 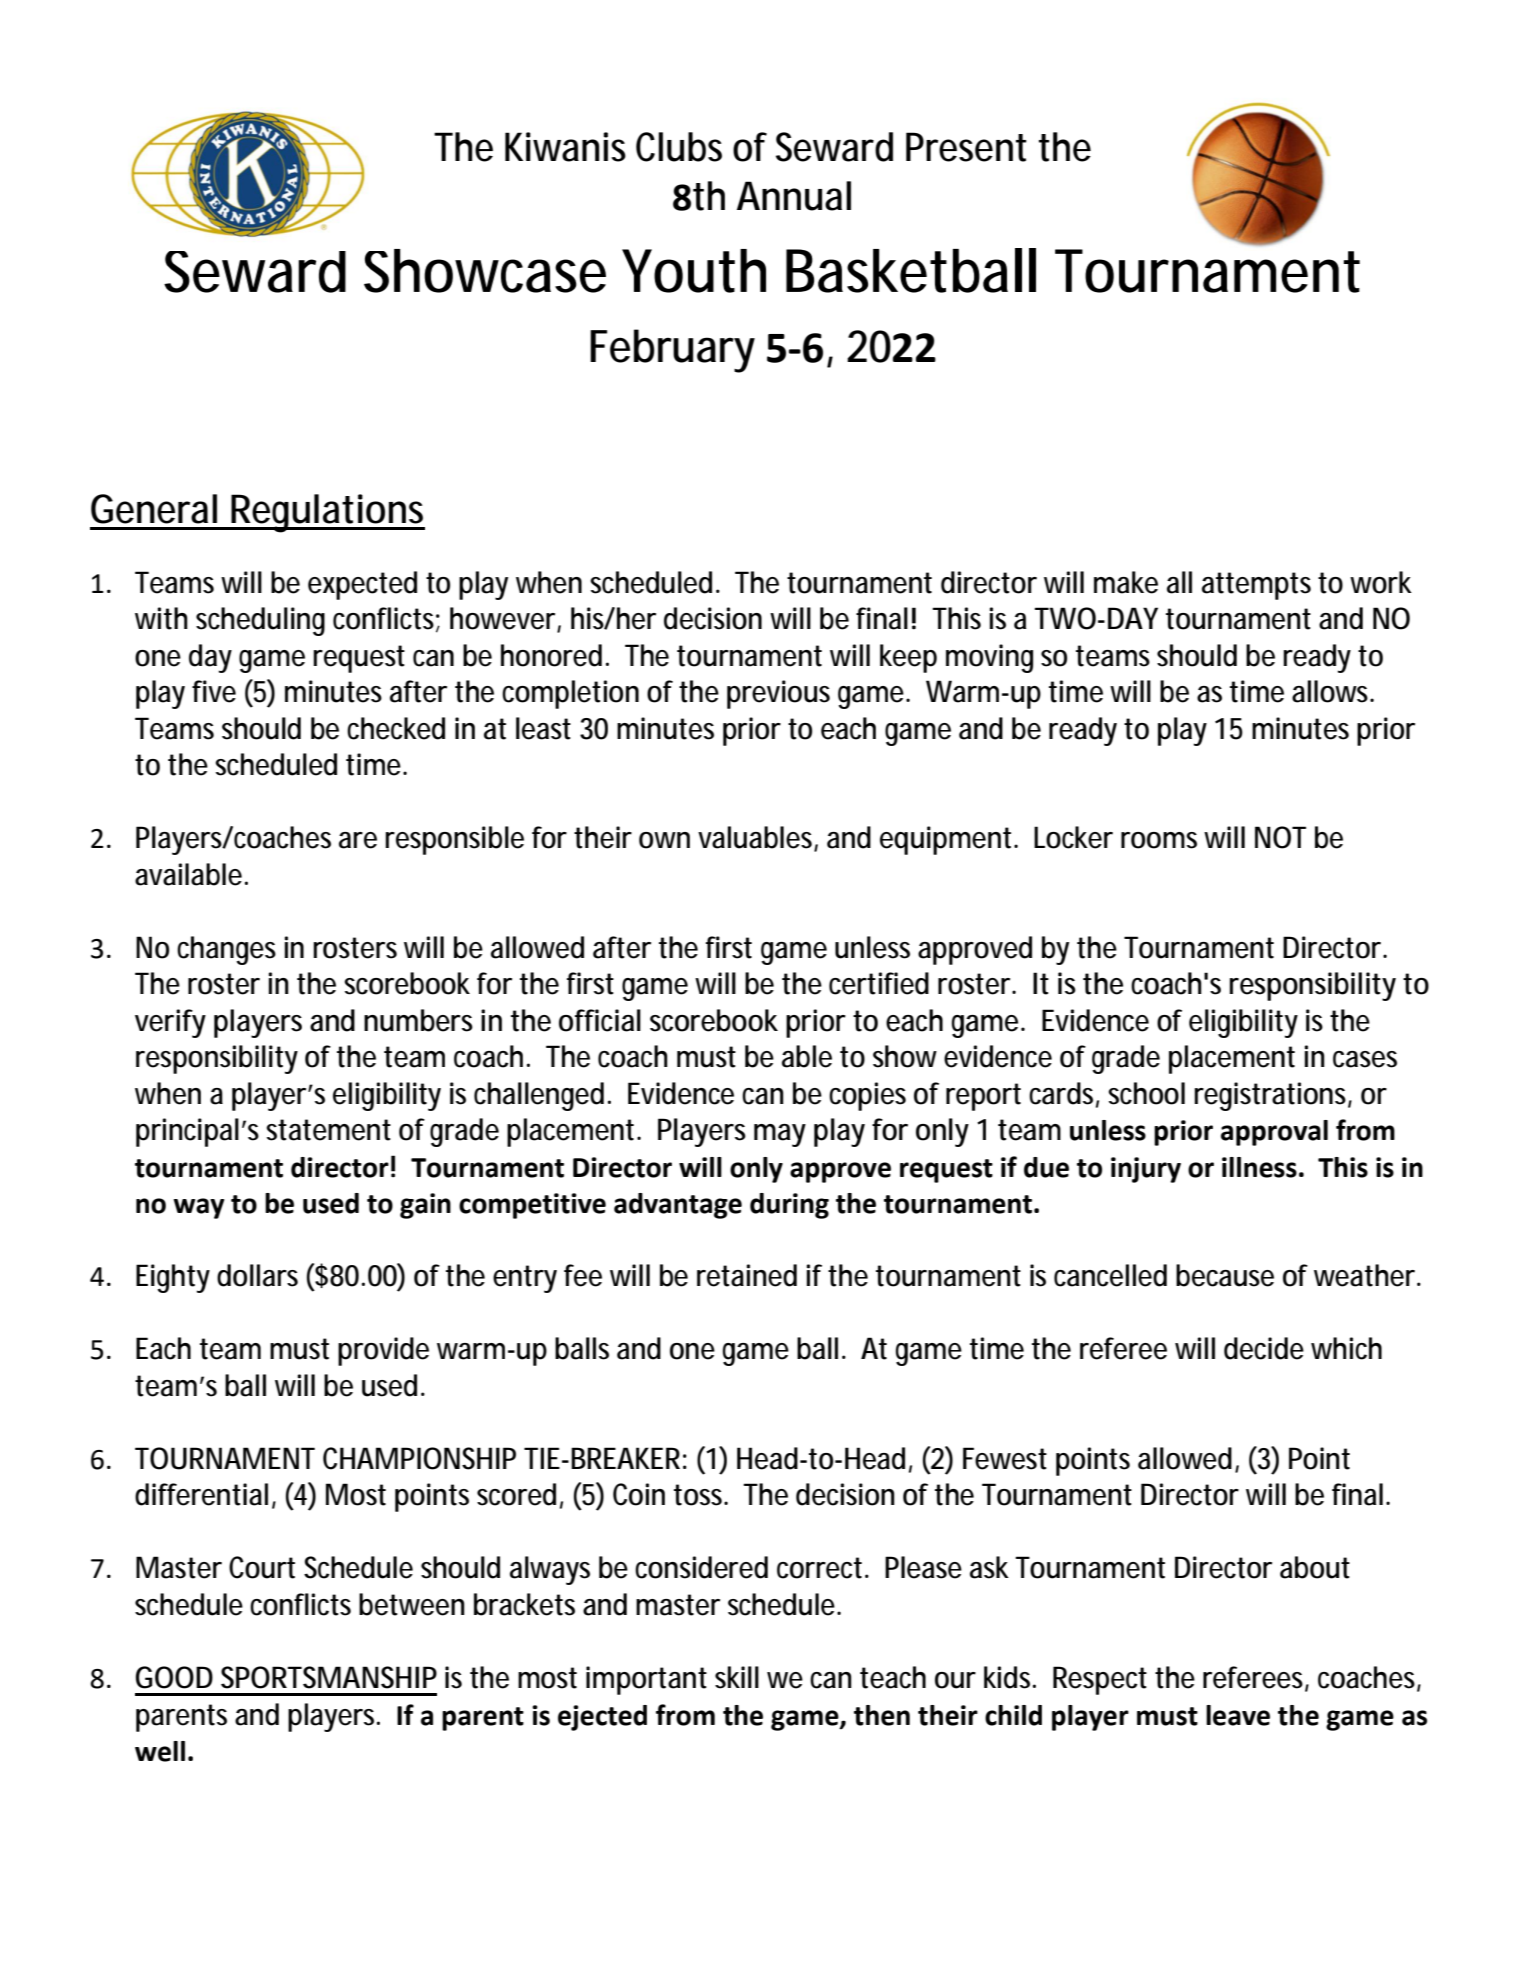 What do you see at coordinates (329, 1677) in the screenshot?
I see `SPORTSMANSHIP` at bounding box center [329, 1677].
